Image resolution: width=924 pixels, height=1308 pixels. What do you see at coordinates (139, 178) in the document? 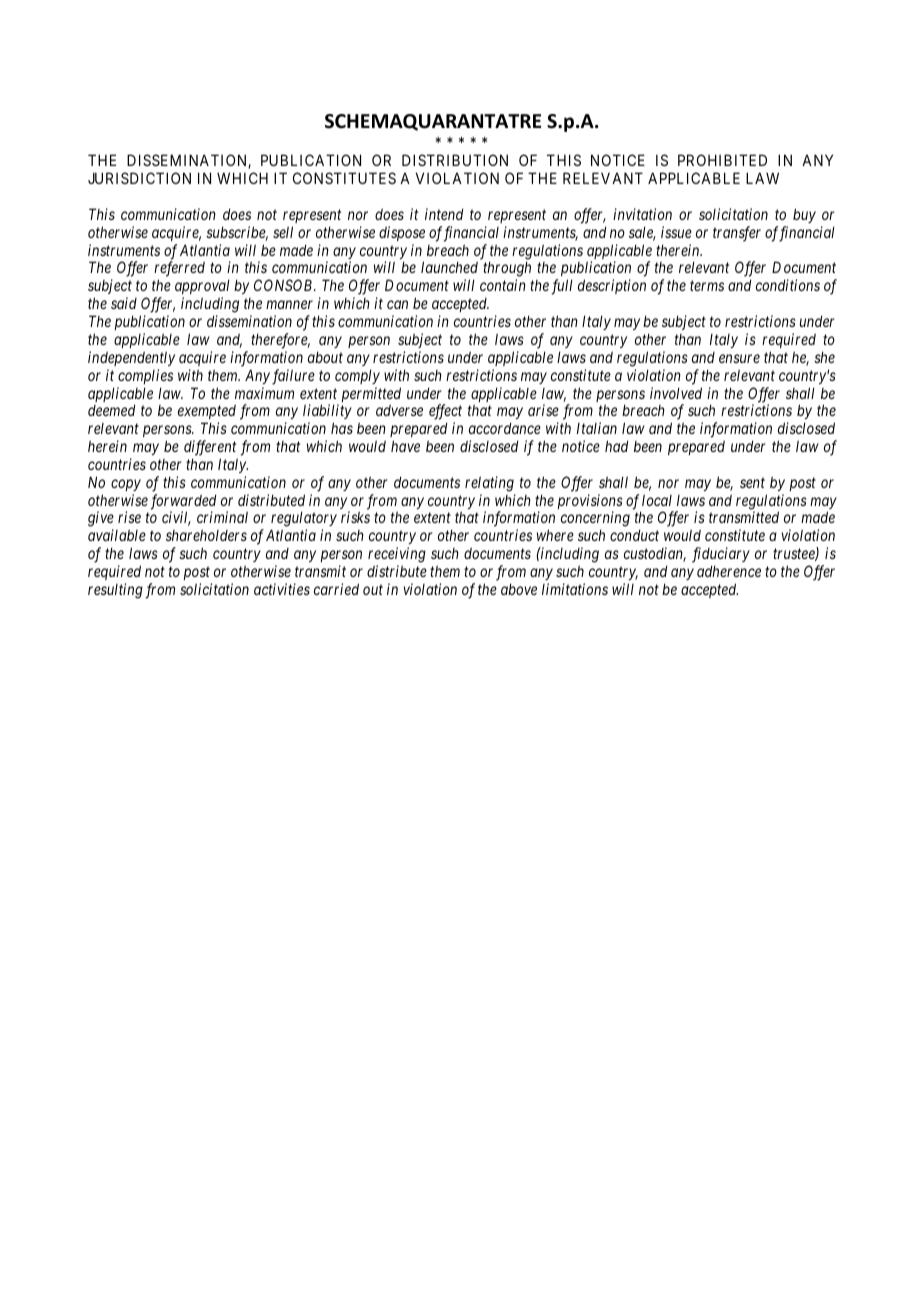
I see `JURISDICTION` at bounding box center [139, 178].
